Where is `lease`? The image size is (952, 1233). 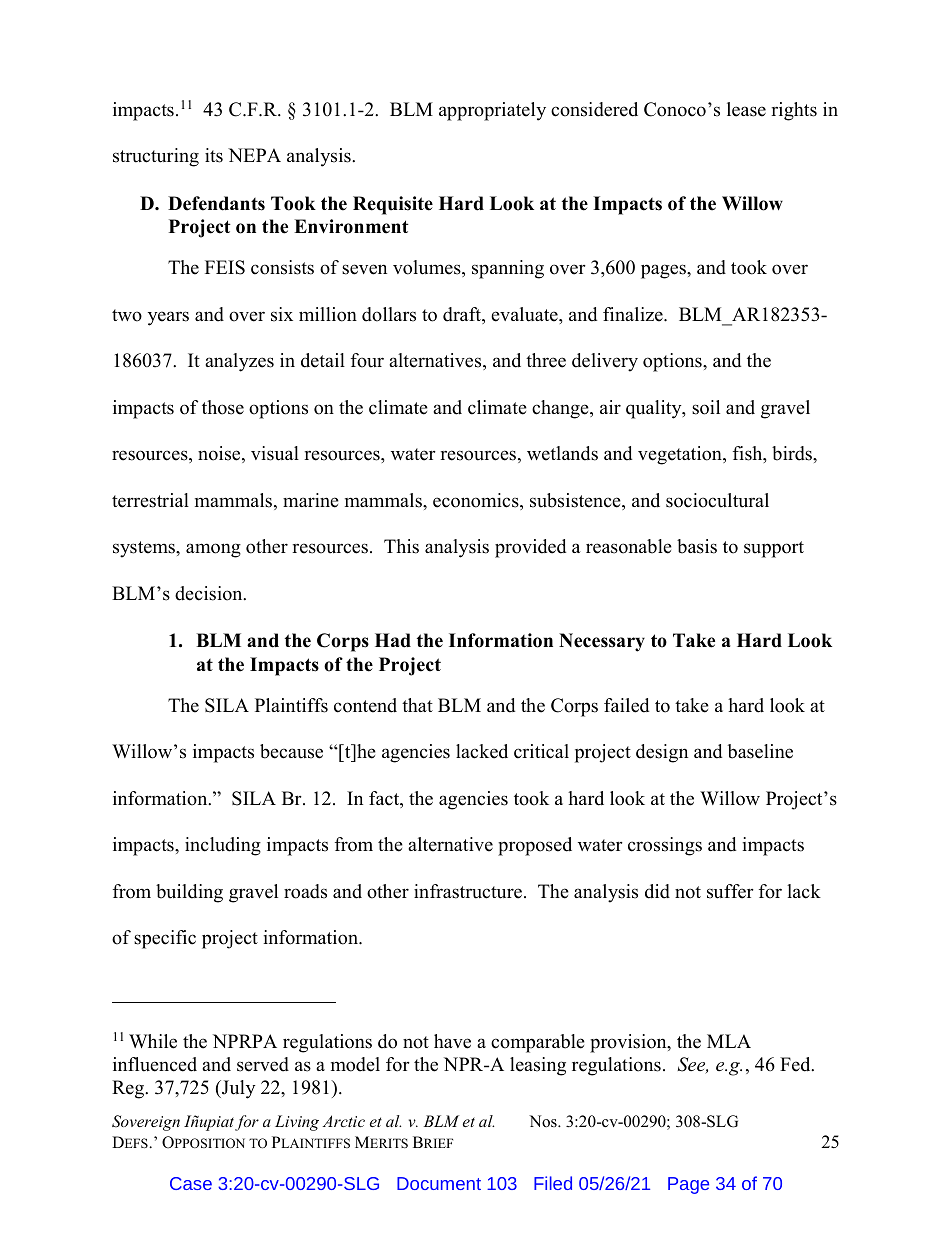
lease is located at coordinates (746, 109).
